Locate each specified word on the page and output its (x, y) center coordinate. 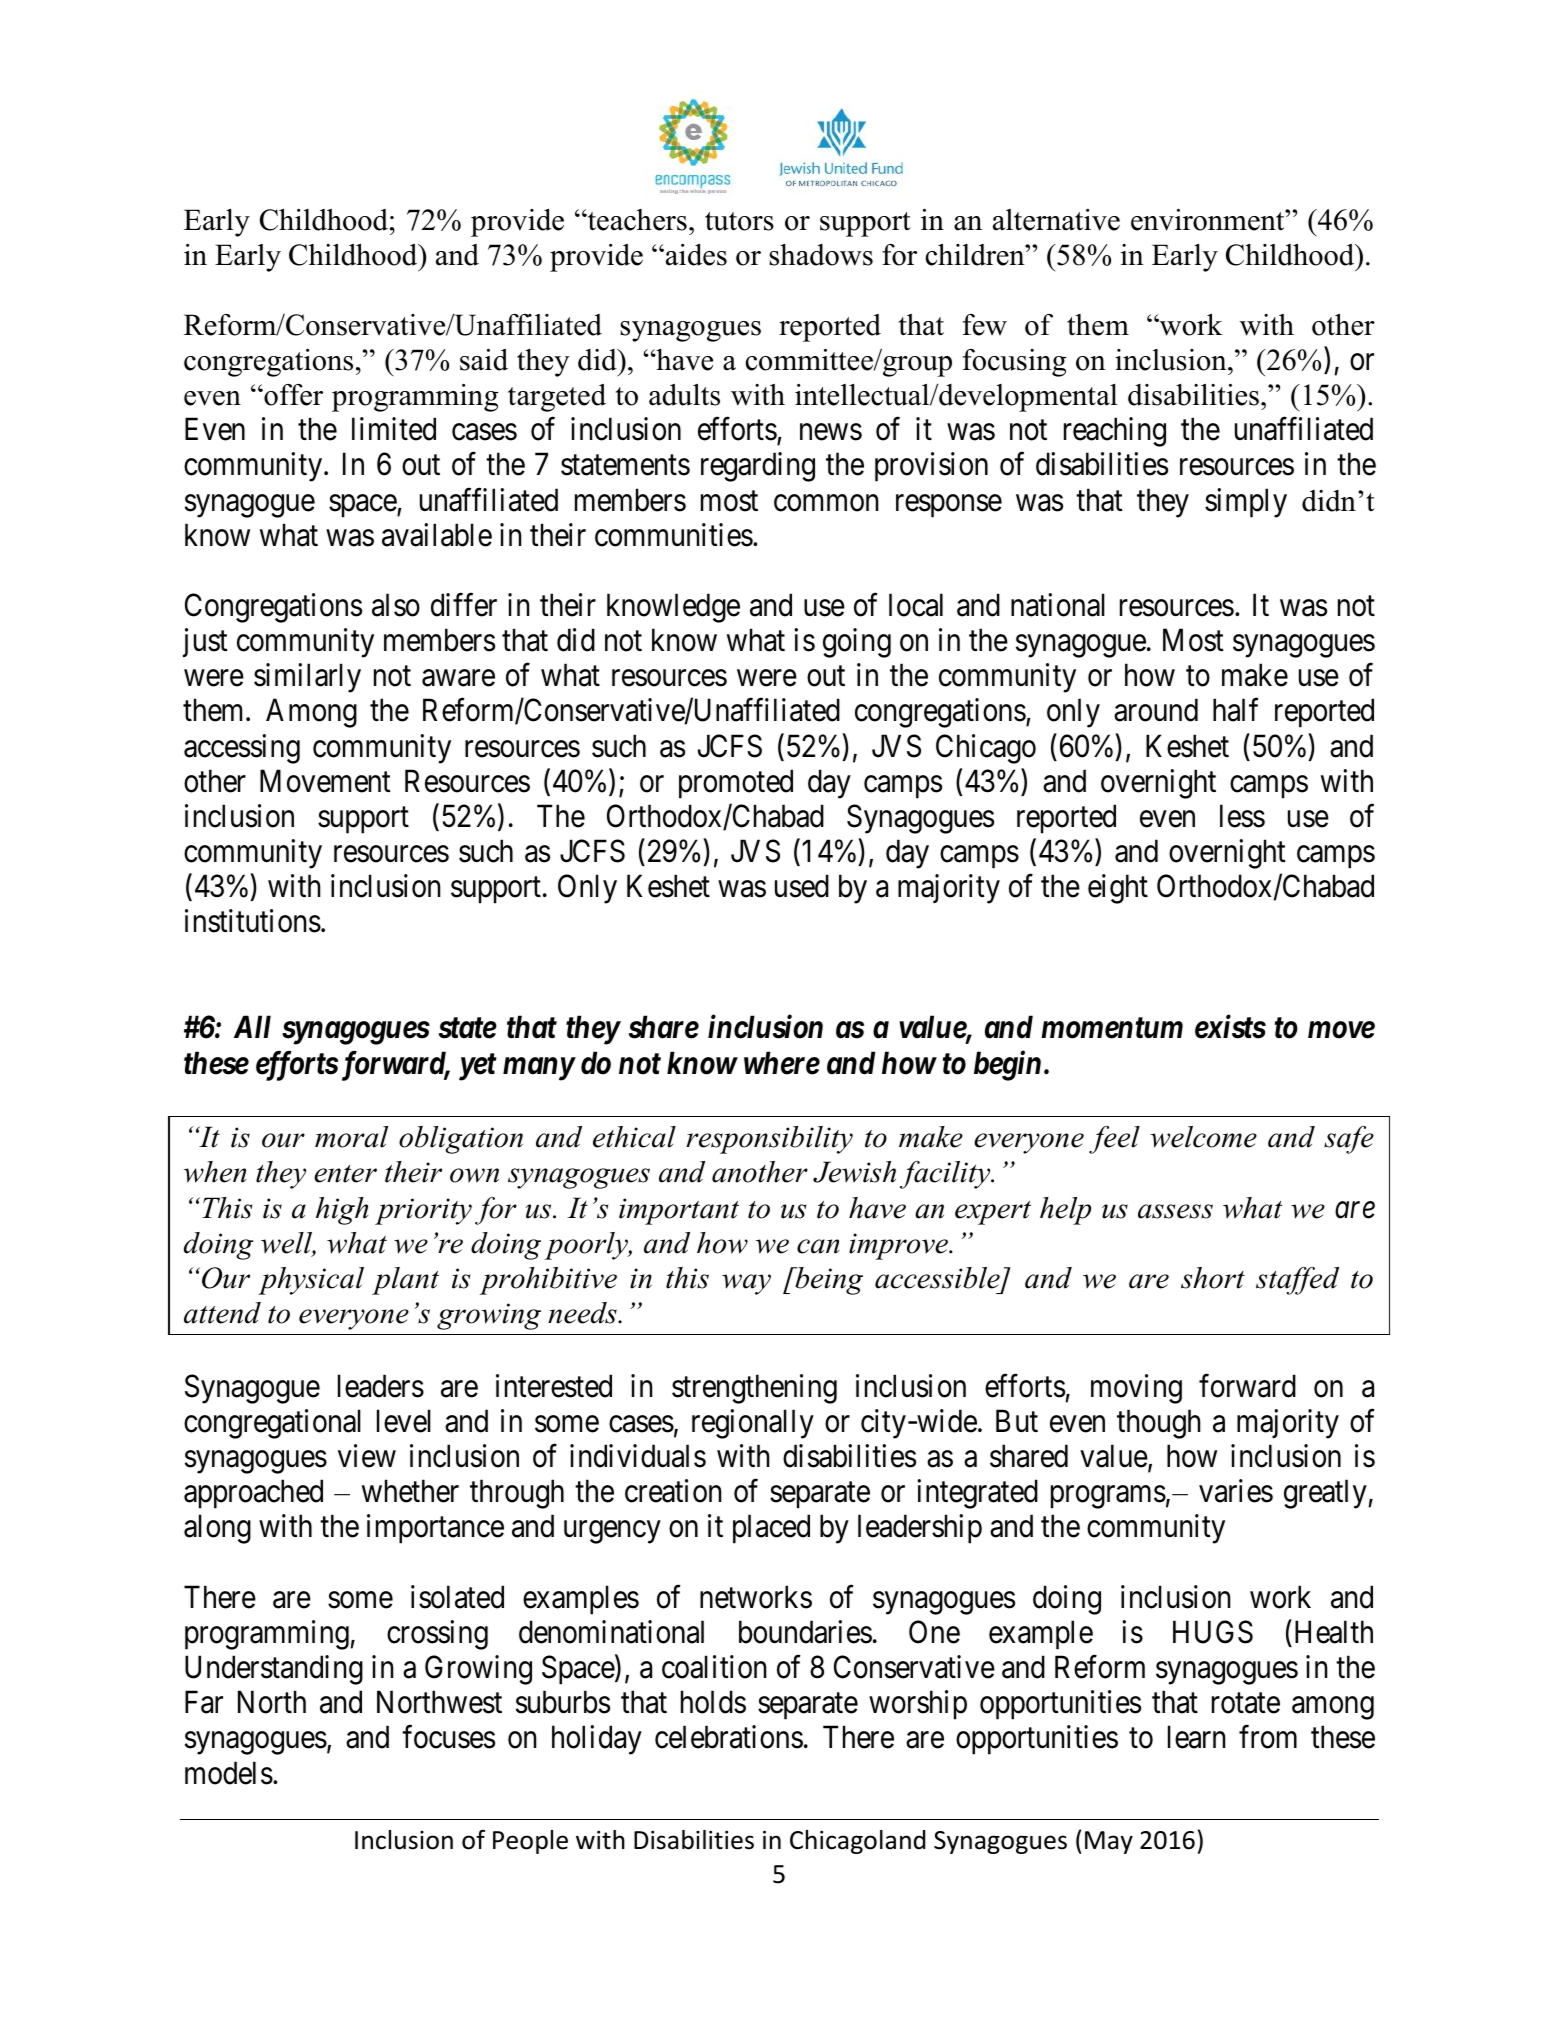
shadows (821, 255)
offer (292, 395)
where (782, 1063)
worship (918, 1705)
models (229, 1773)
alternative (1056, 220)
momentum (1112, 1028)
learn (1196, 1737)
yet (478, 1067)
